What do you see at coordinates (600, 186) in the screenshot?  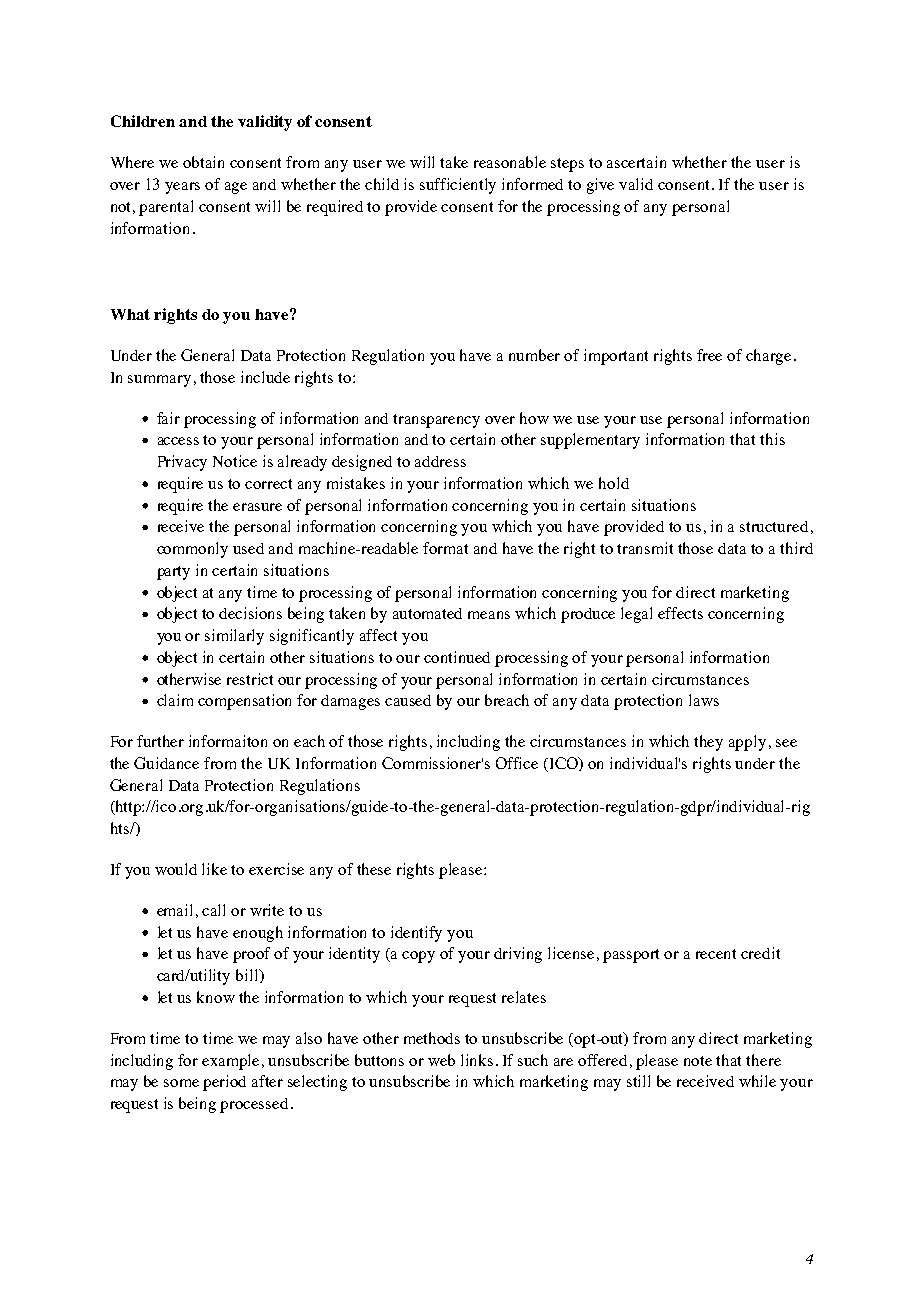 I see `give` at bounding box center [600, 186].
